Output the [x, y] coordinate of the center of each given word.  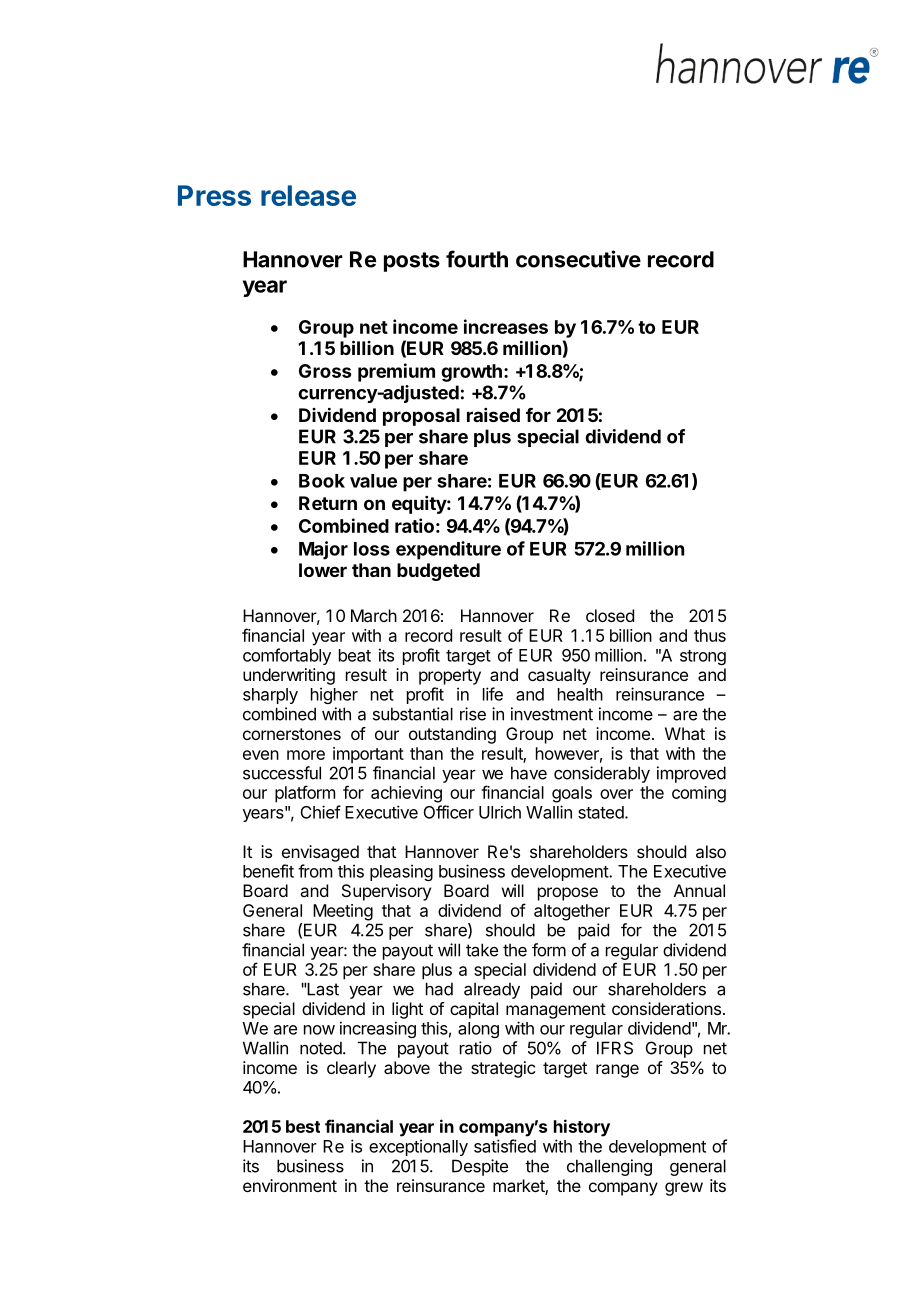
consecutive [578, 259]
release [308, 195]
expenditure [448, 550]
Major [323, 550]
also [711, 851]
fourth [477, 259]
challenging [609, 1167]
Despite [480, 1167]
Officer [449, 812]
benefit [268, 871]
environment [290, 1185]
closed [610, 615]
